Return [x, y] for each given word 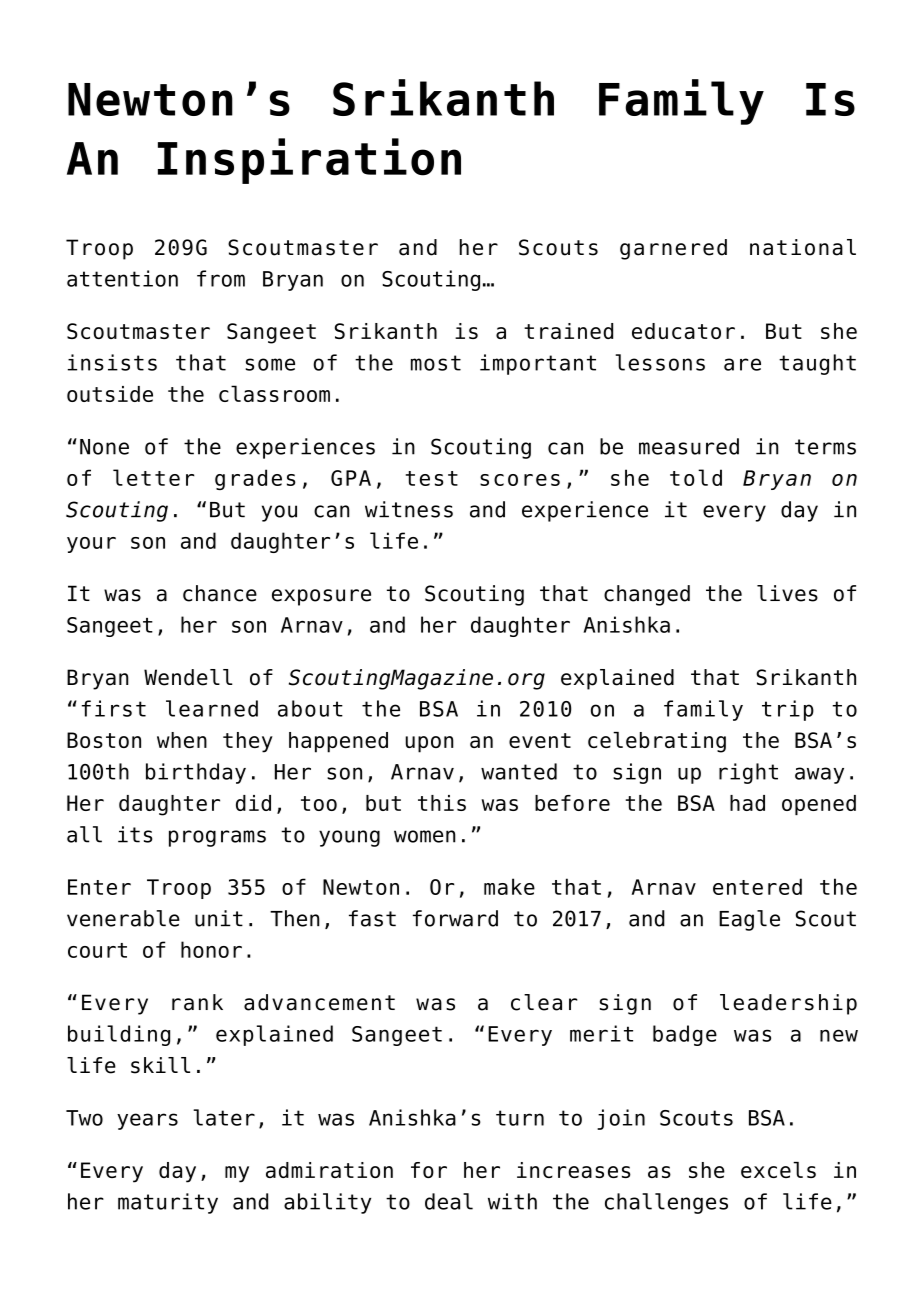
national [803, 247]
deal [449, 1201]
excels [778, 1170]
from [221, 278]
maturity [168, 1203]
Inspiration [309, 161]
